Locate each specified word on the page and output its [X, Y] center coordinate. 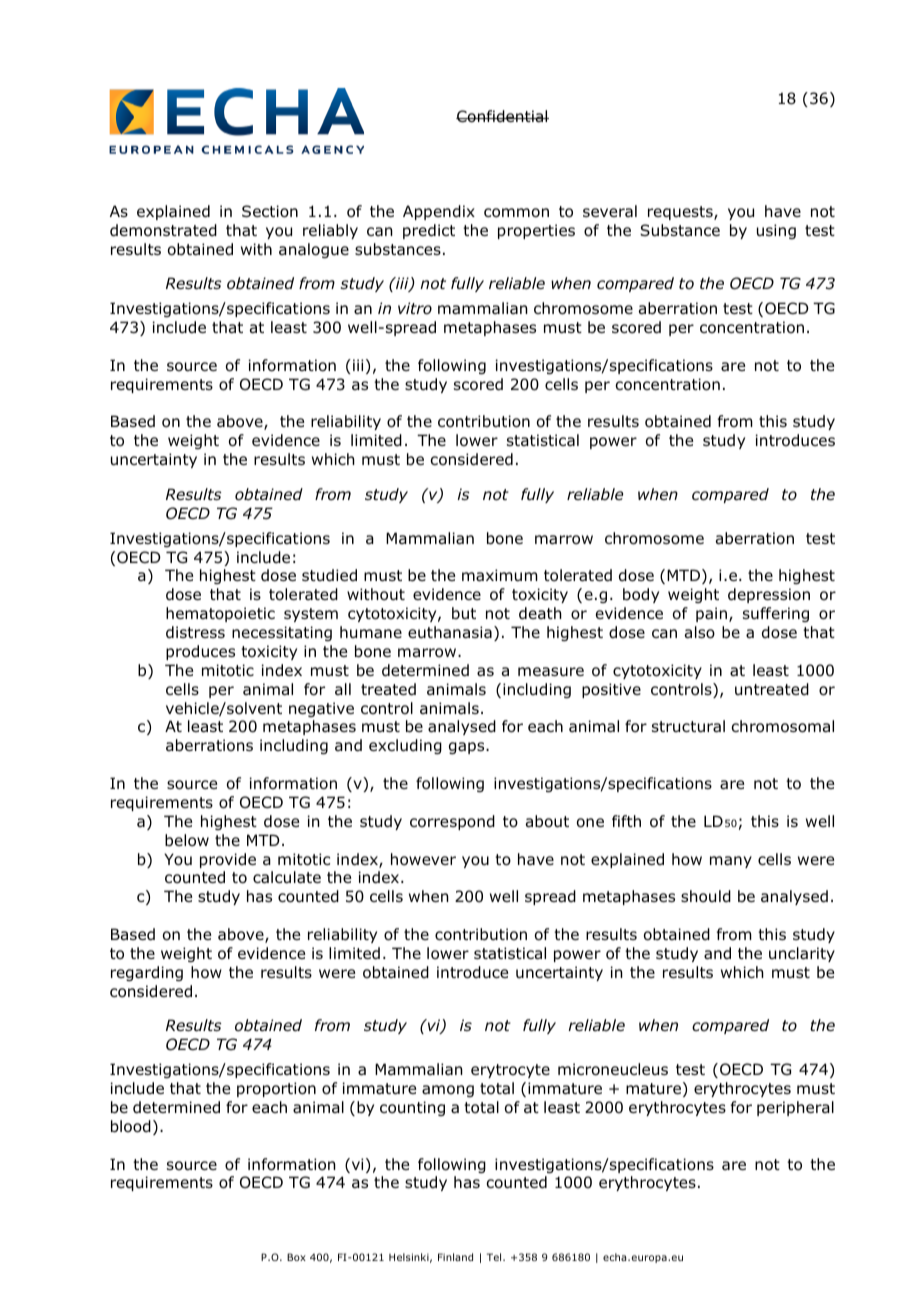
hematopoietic [220, 614]
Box [296, 1257]
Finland [455, 1257]
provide [228, 860]
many [731, 862]
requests [681, 213]
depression [769, 595]
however [423, 859]
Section [270, 211]
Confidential [502, 116]
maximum [500, 575]
